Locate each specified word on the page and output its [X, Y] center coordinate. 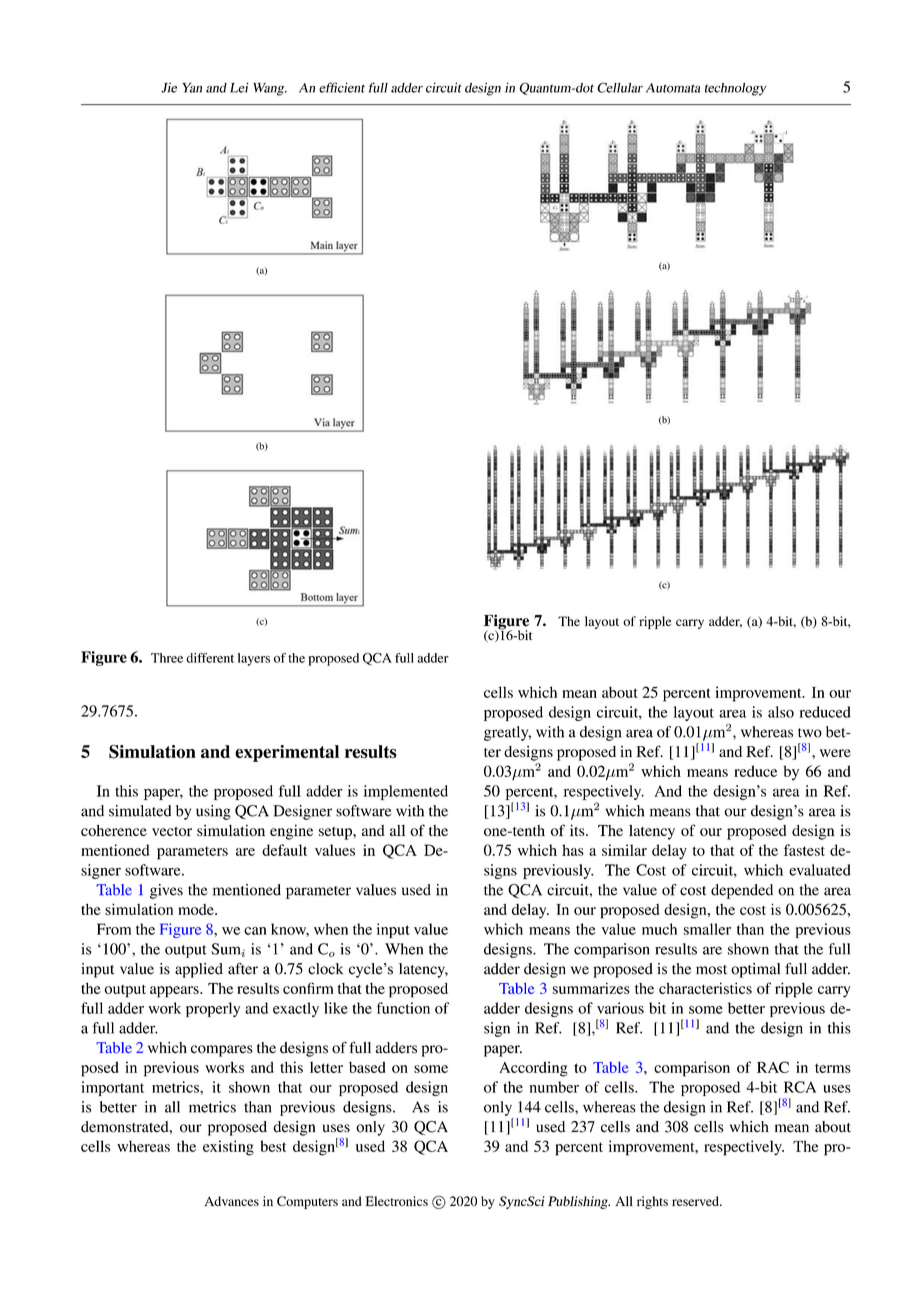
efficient [342, 87]
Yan [192, 88]
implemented [405, 792]
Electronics [396, 1201]
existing [228, 1148]
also [781, 712]
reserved [696, 1201]
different [210, 658]
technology [736, 89]
